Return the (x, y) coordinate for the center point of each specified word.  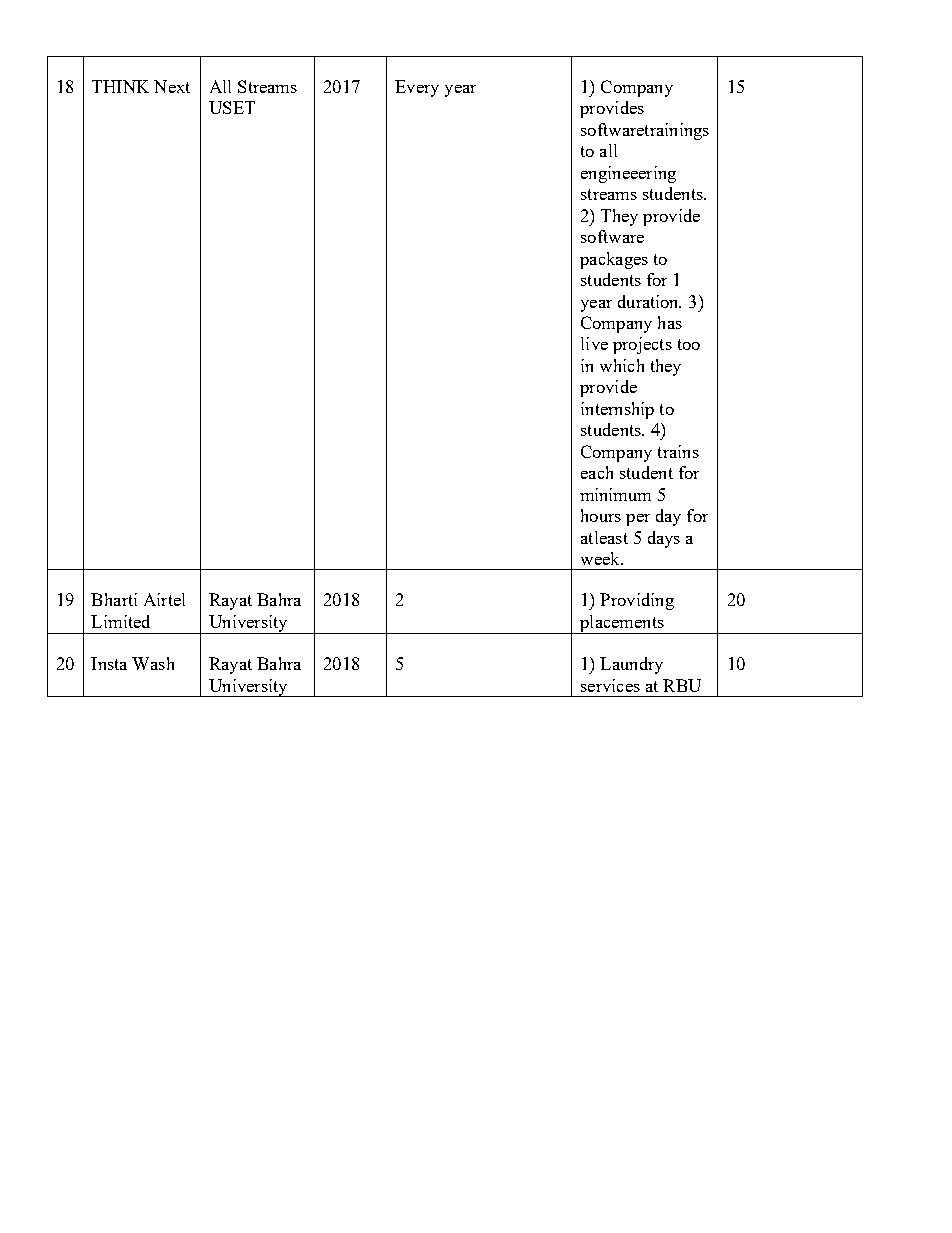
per (638, 520)
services (610, 685)
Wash (153, 663)
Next (172, 86)
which (622, 365)
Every (417, 88)
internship (617, 410)
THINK (120, 86)
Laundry (631, 665)
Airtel (164, 599)
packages (614, 260)
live (594, 343)
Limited (120, 621)
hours (601, 515)
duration (649, 301)
